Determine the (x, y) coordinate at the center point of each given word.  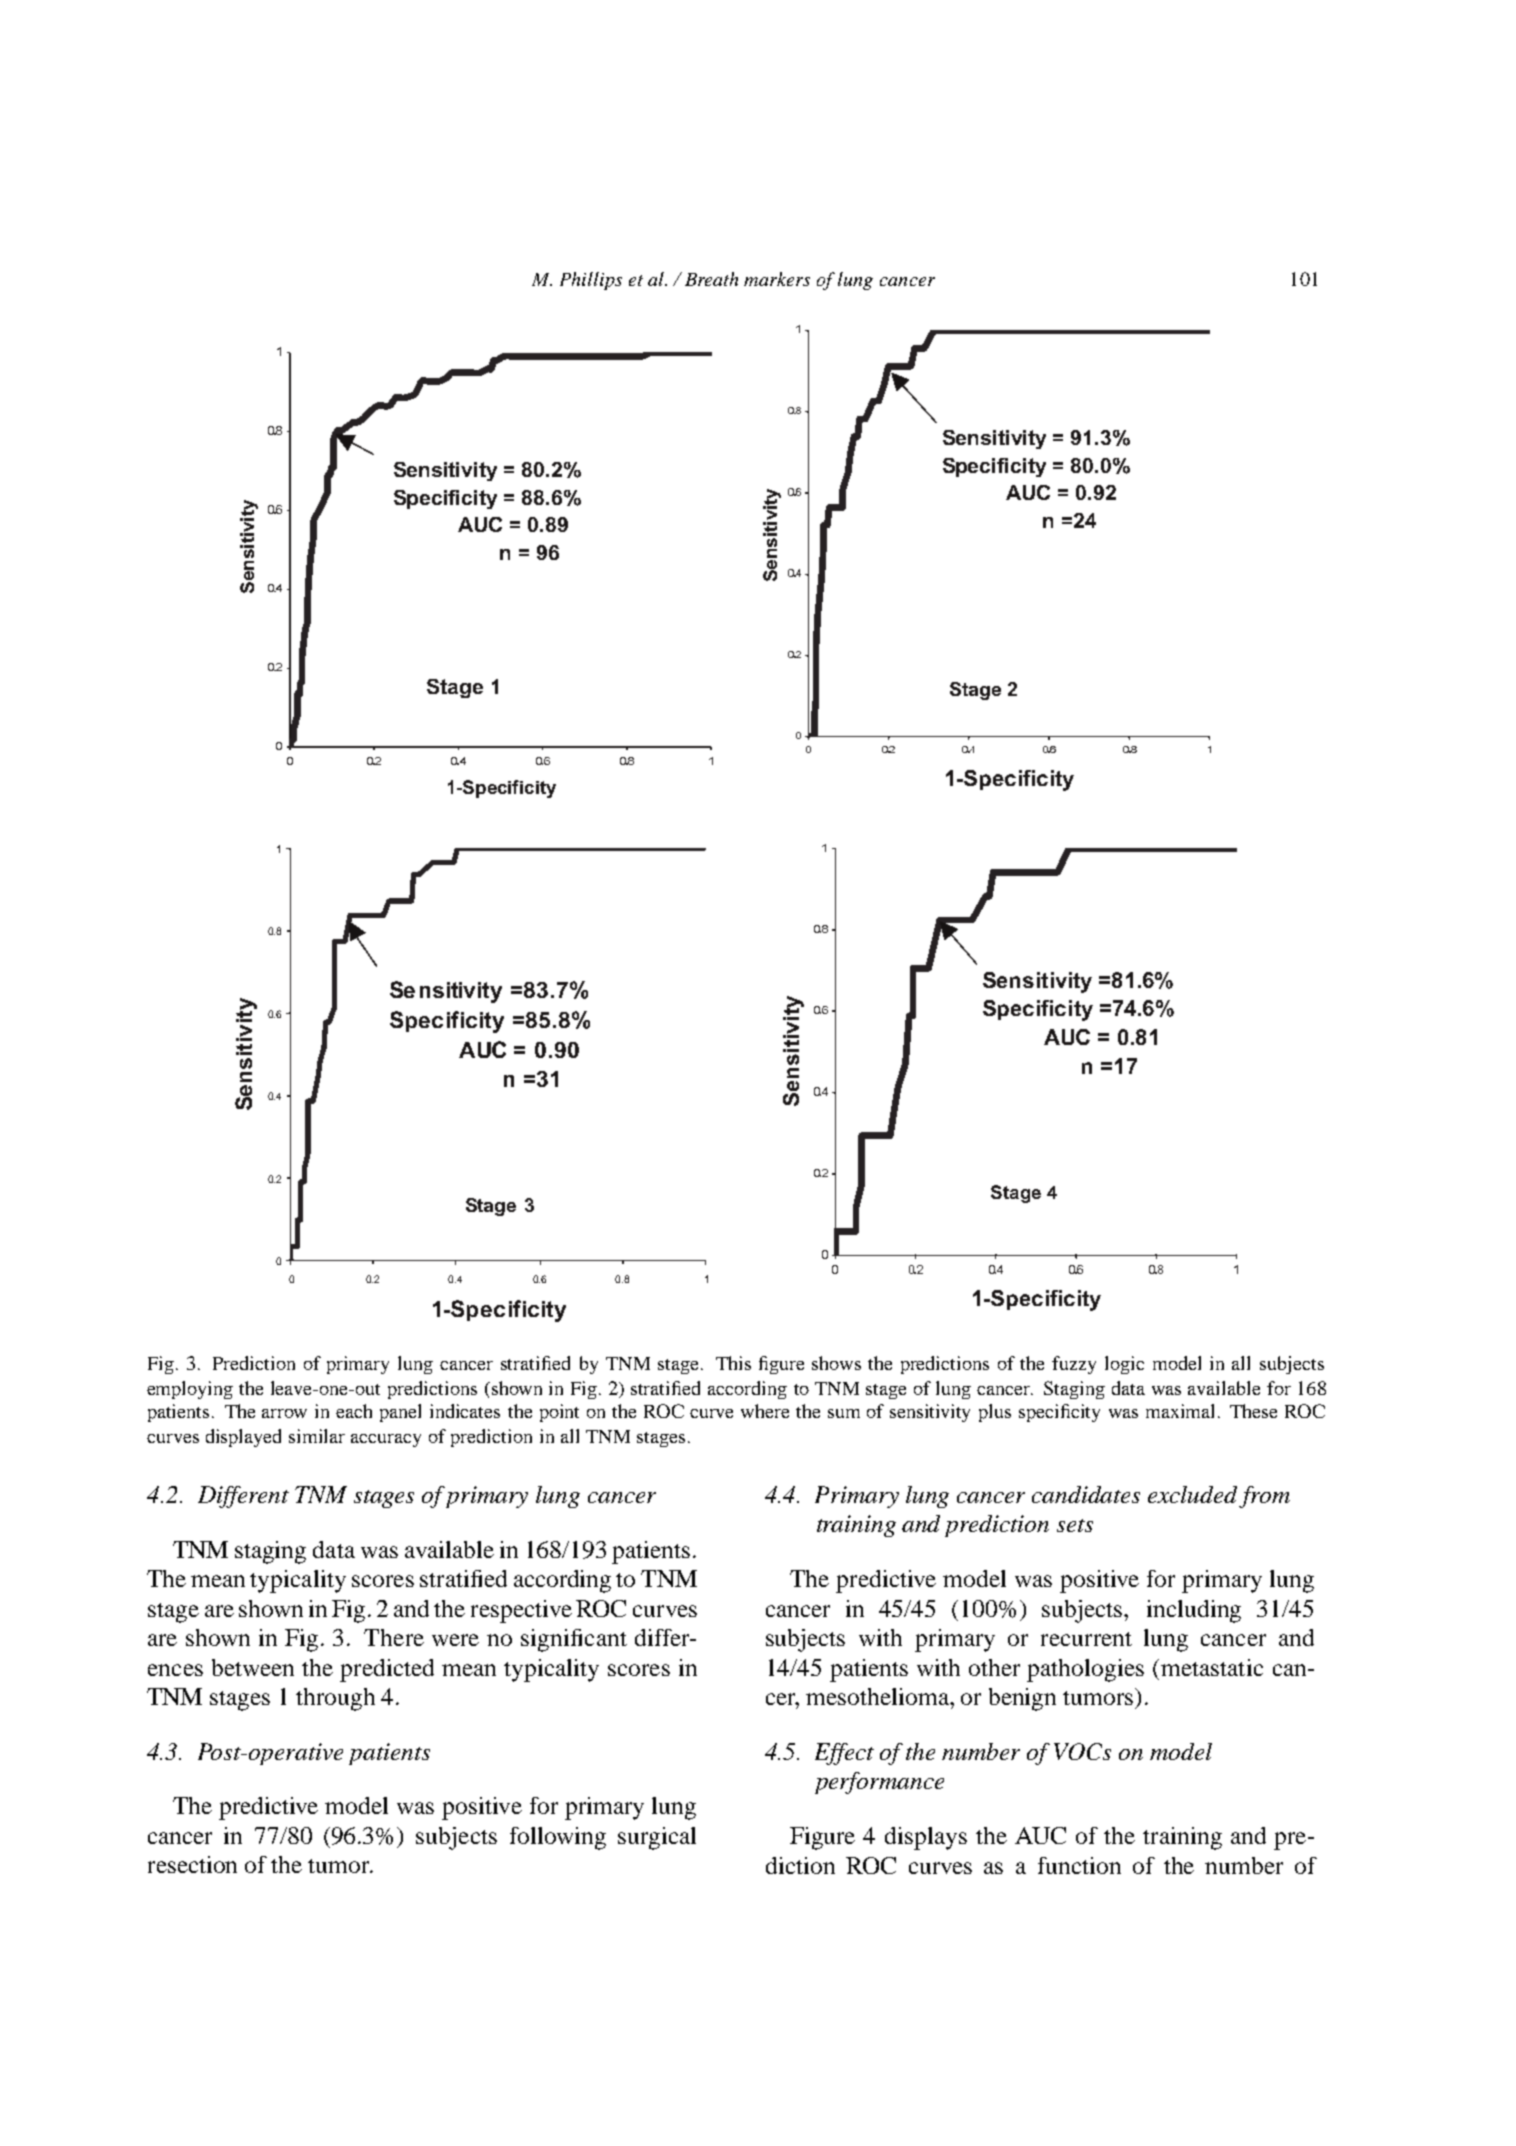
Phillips (591, 281)
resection (192, 1864)
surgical (657, 1838)
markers (777, 279)
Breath (711, 279)
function (1079, 1865)
